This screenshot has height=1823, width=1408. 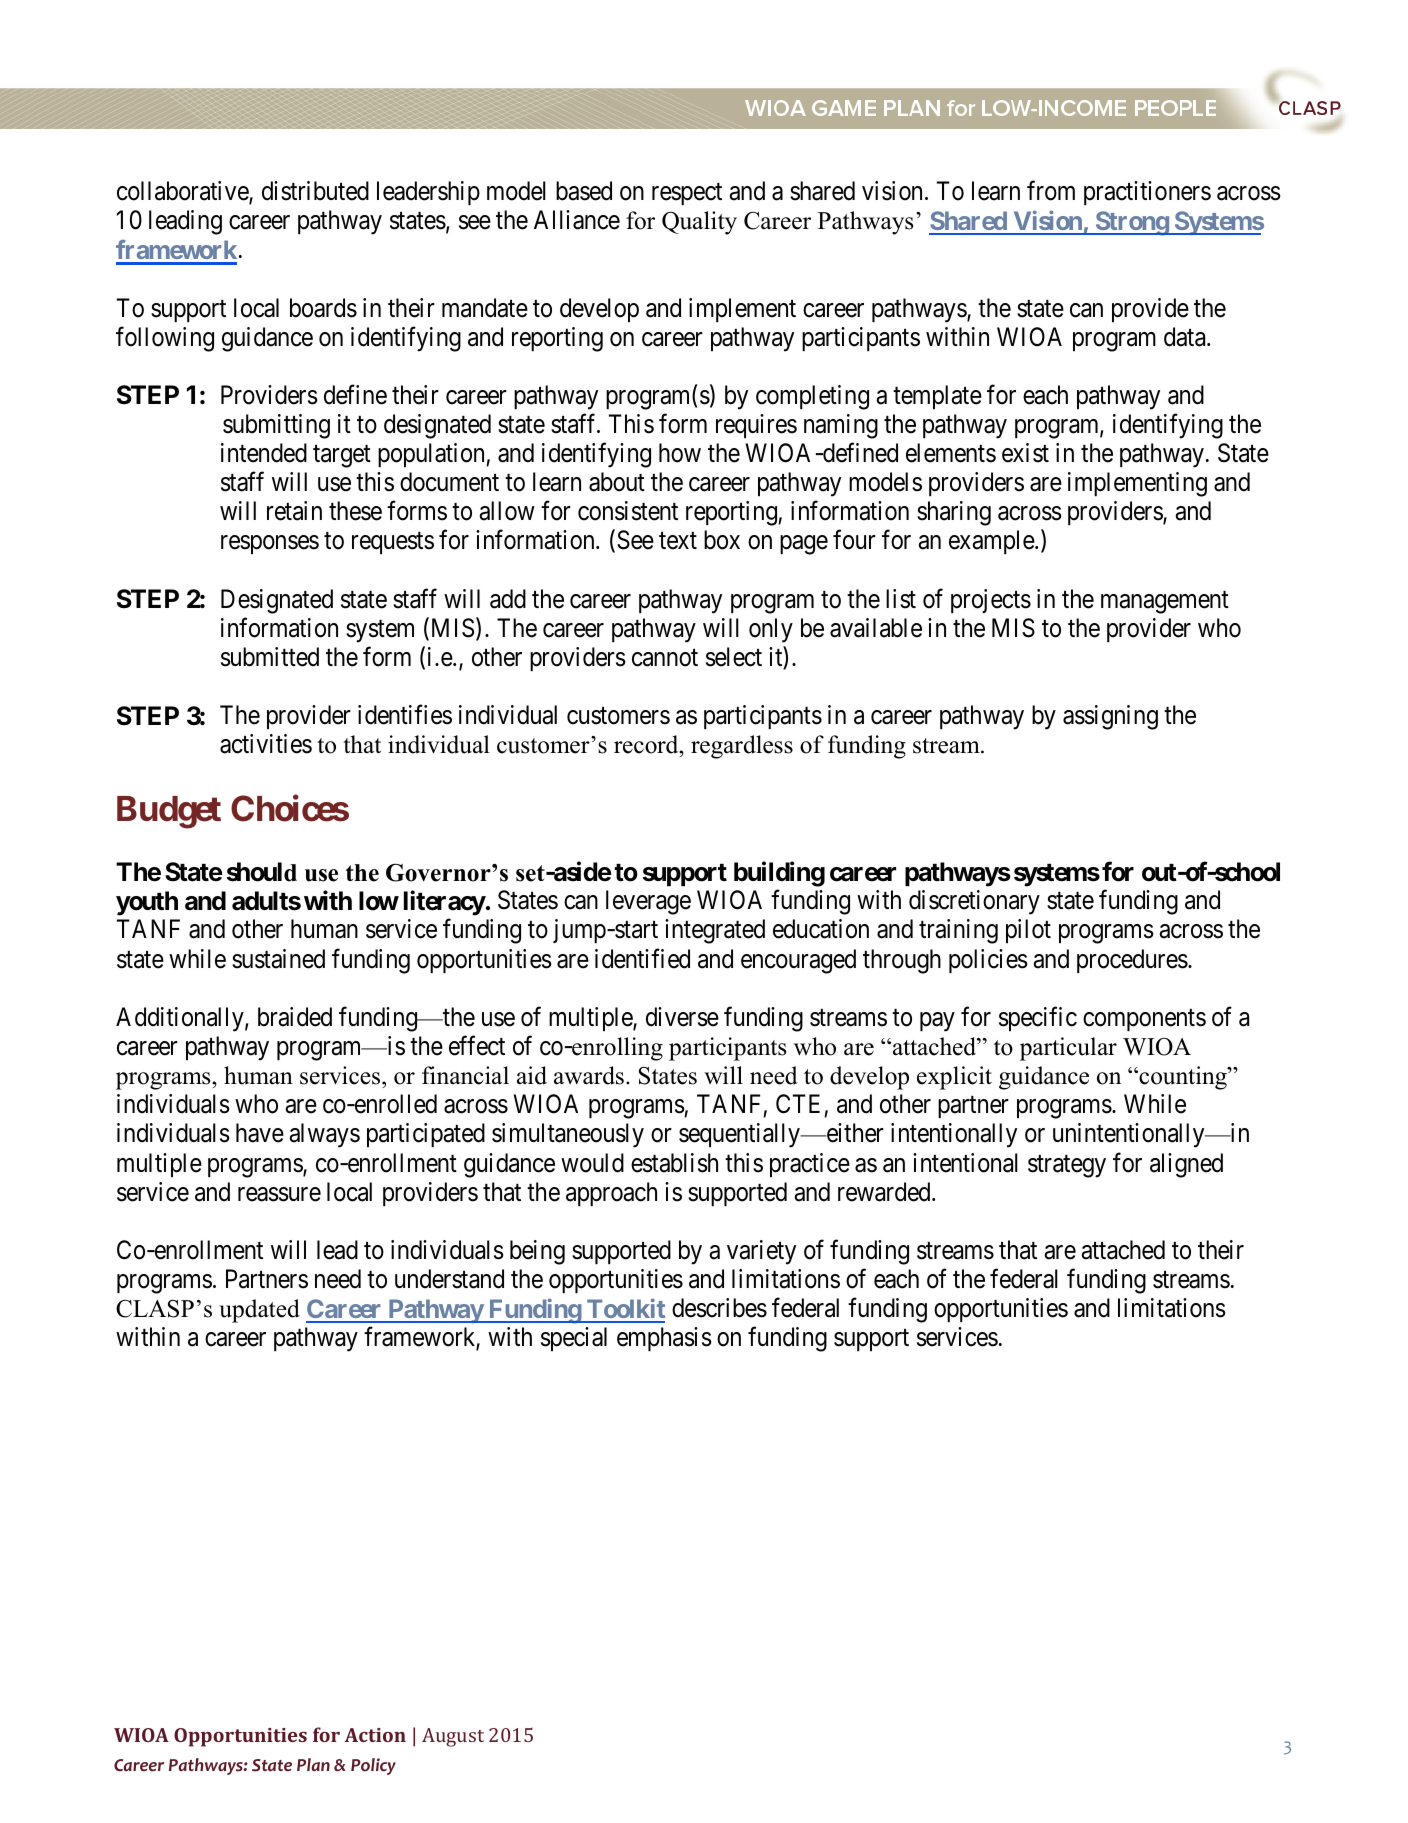 I want to click on strategy, so click(x=1067, y=1166).
